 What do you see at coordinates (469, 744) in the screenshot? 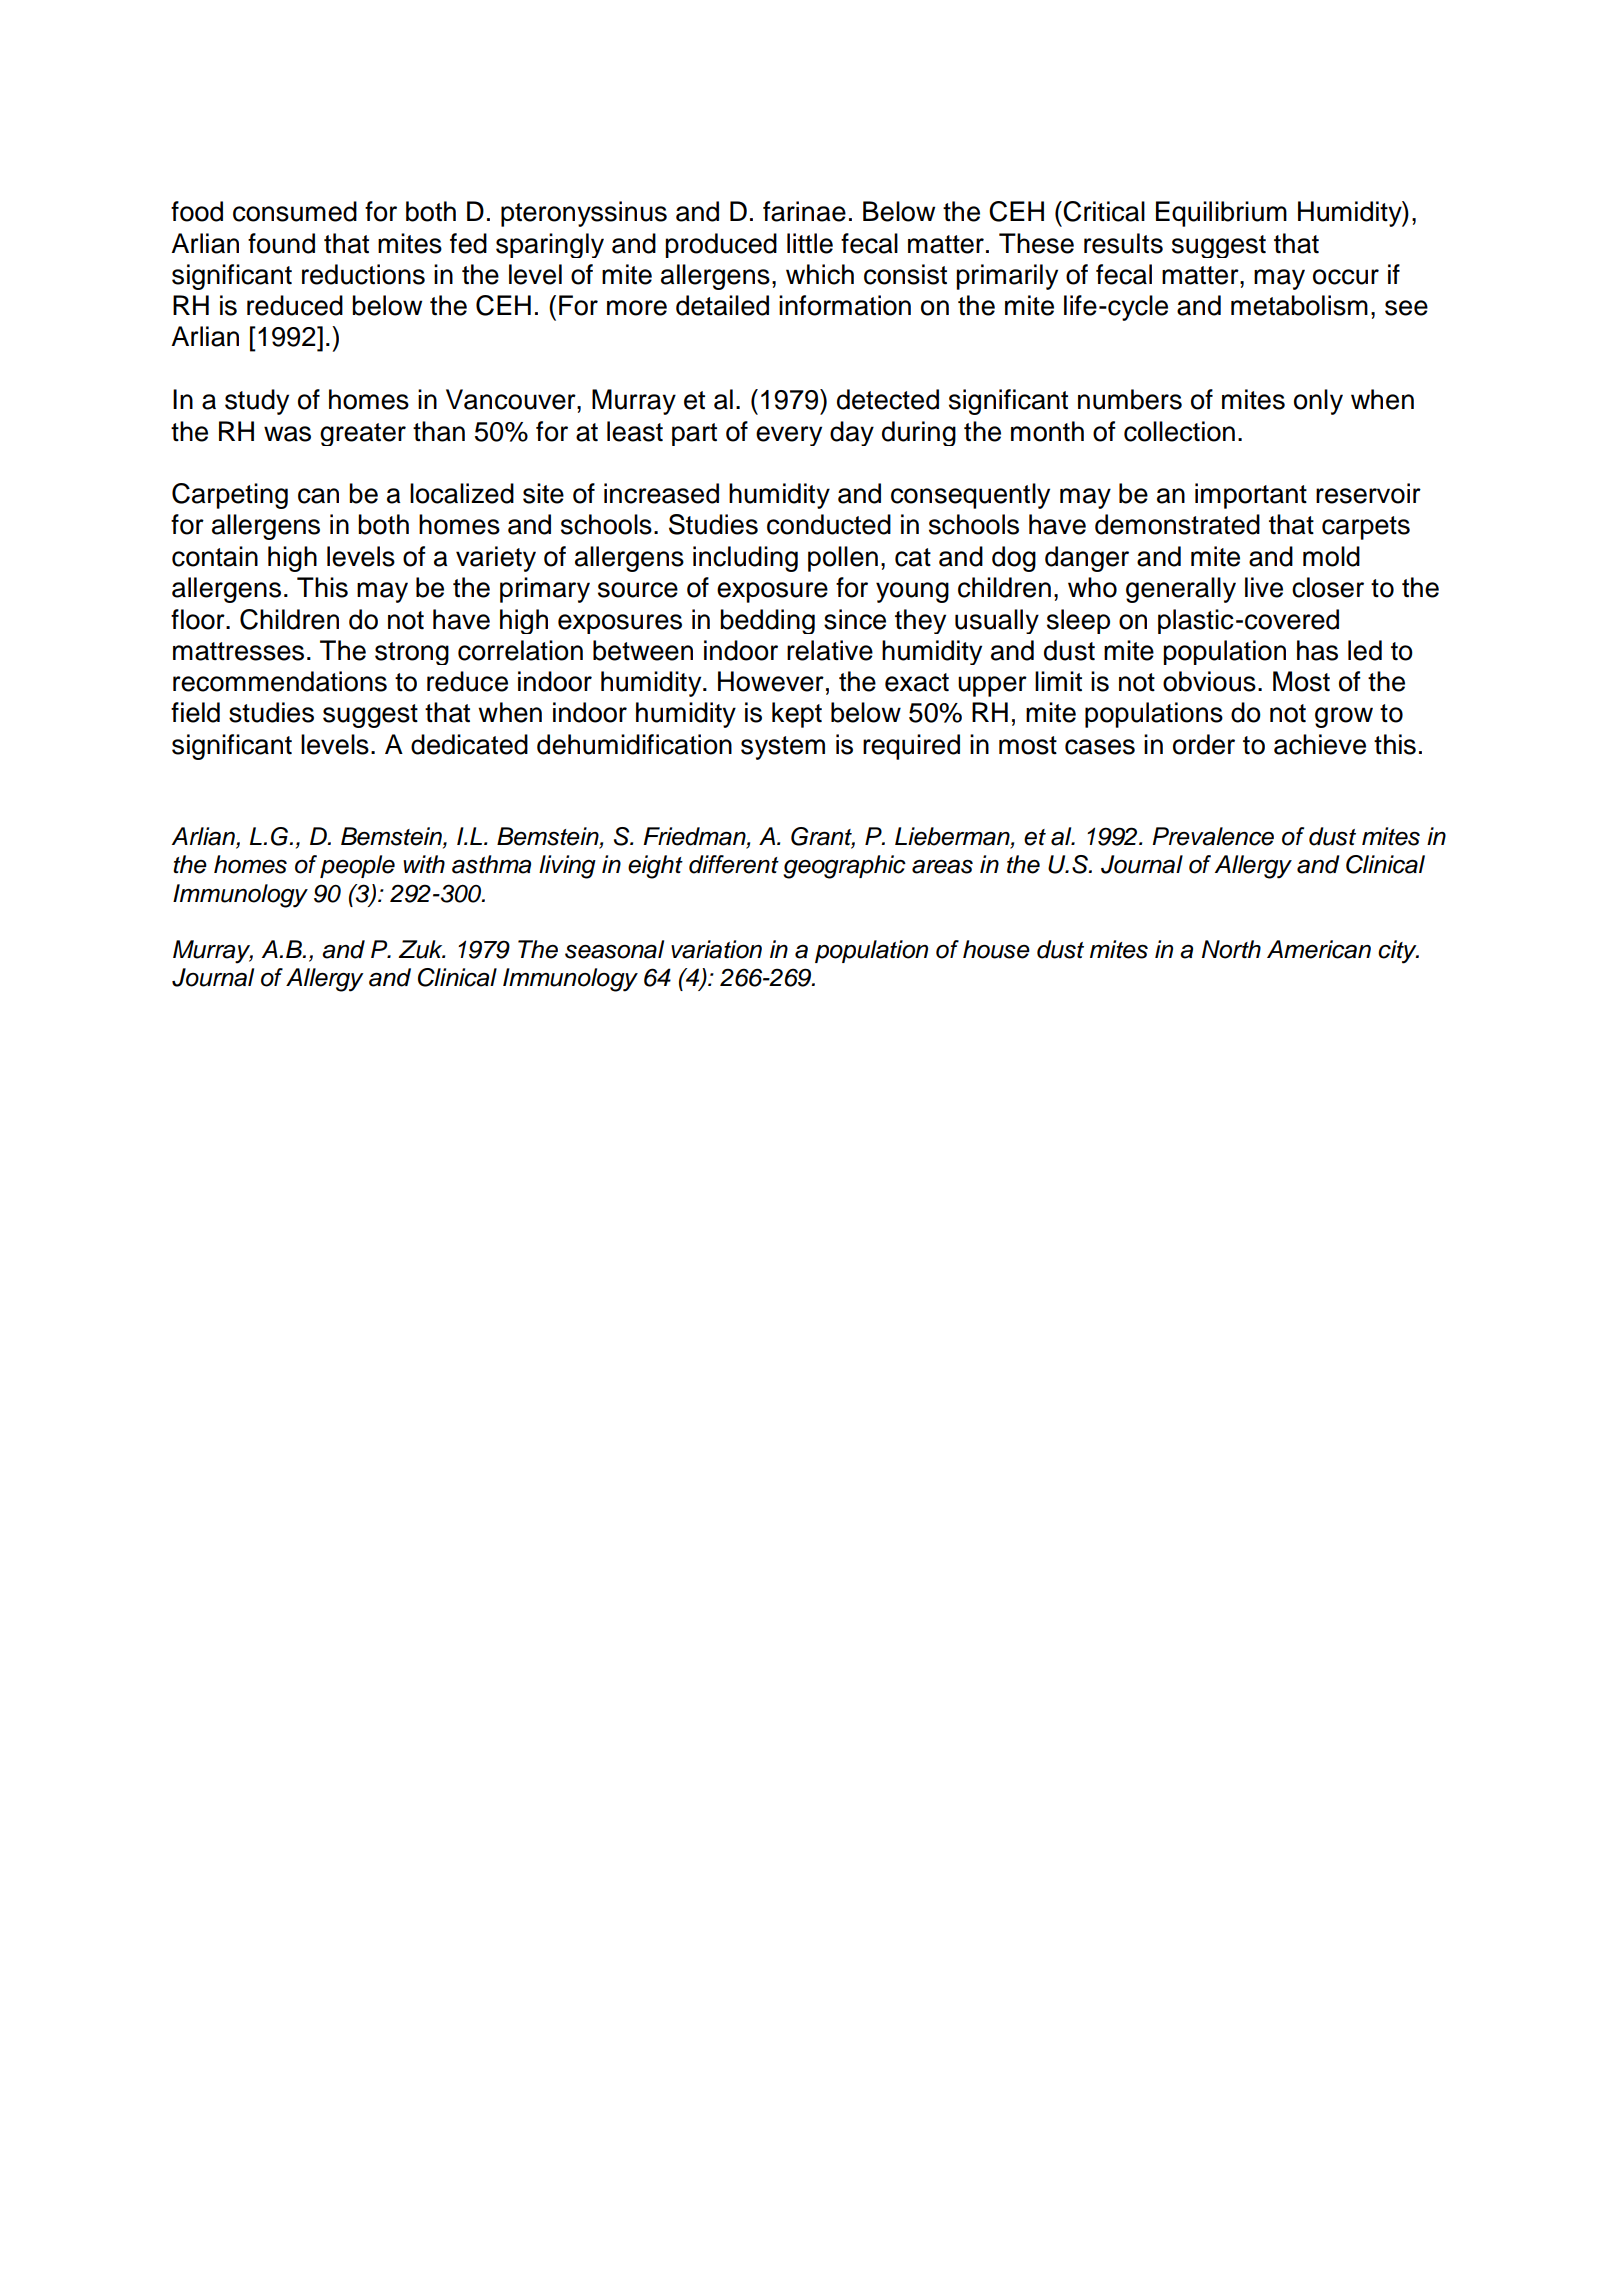
I see `dedicated` at bounding box center [469, 744].
